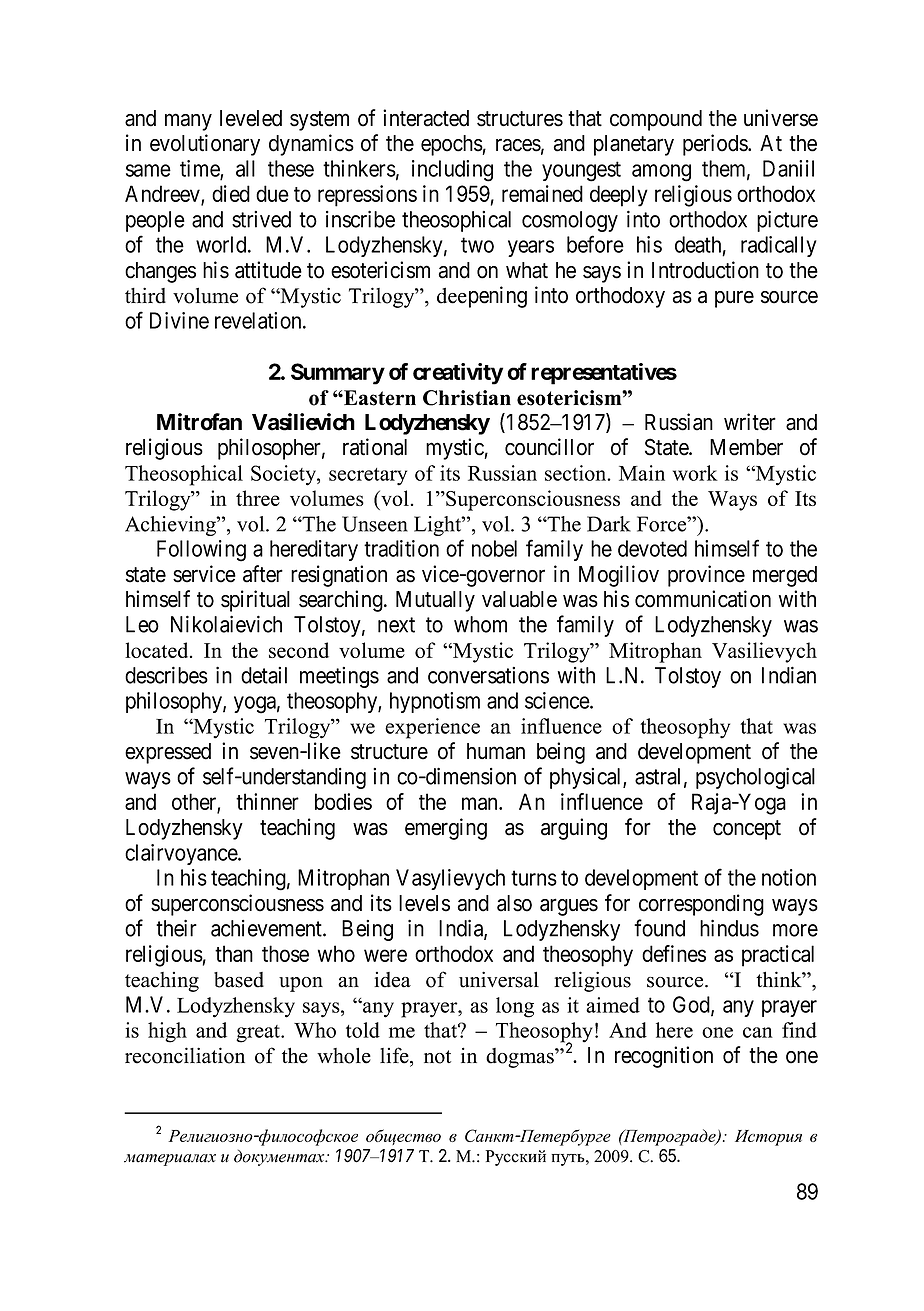 The width and height of the page is (924, 1311). What do you see at coordinates (716, 145) in the page?
I see `periods` at bounding box center [716, 145].
